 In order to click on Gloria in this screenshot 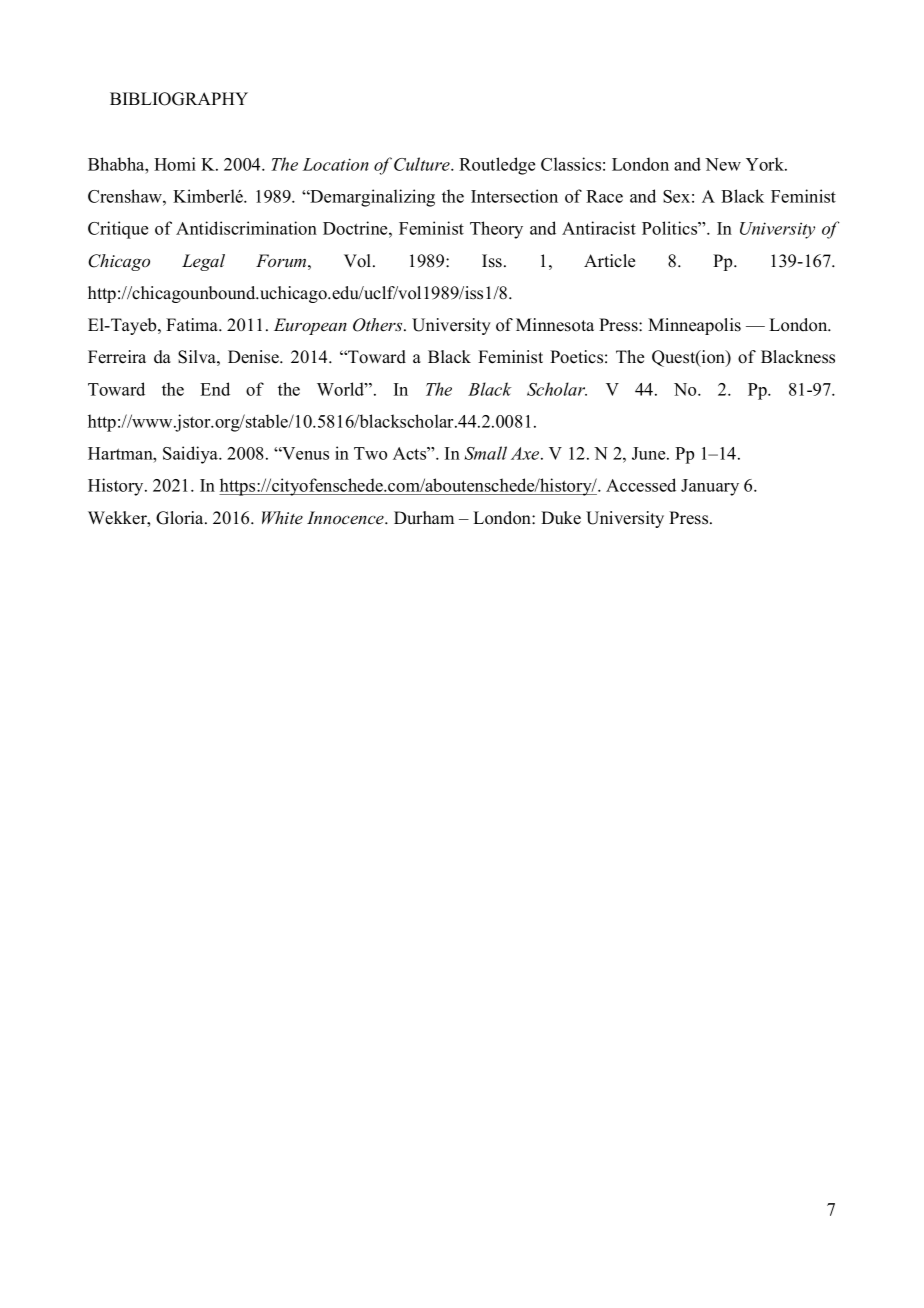, I will do `click(181, 518)`.
